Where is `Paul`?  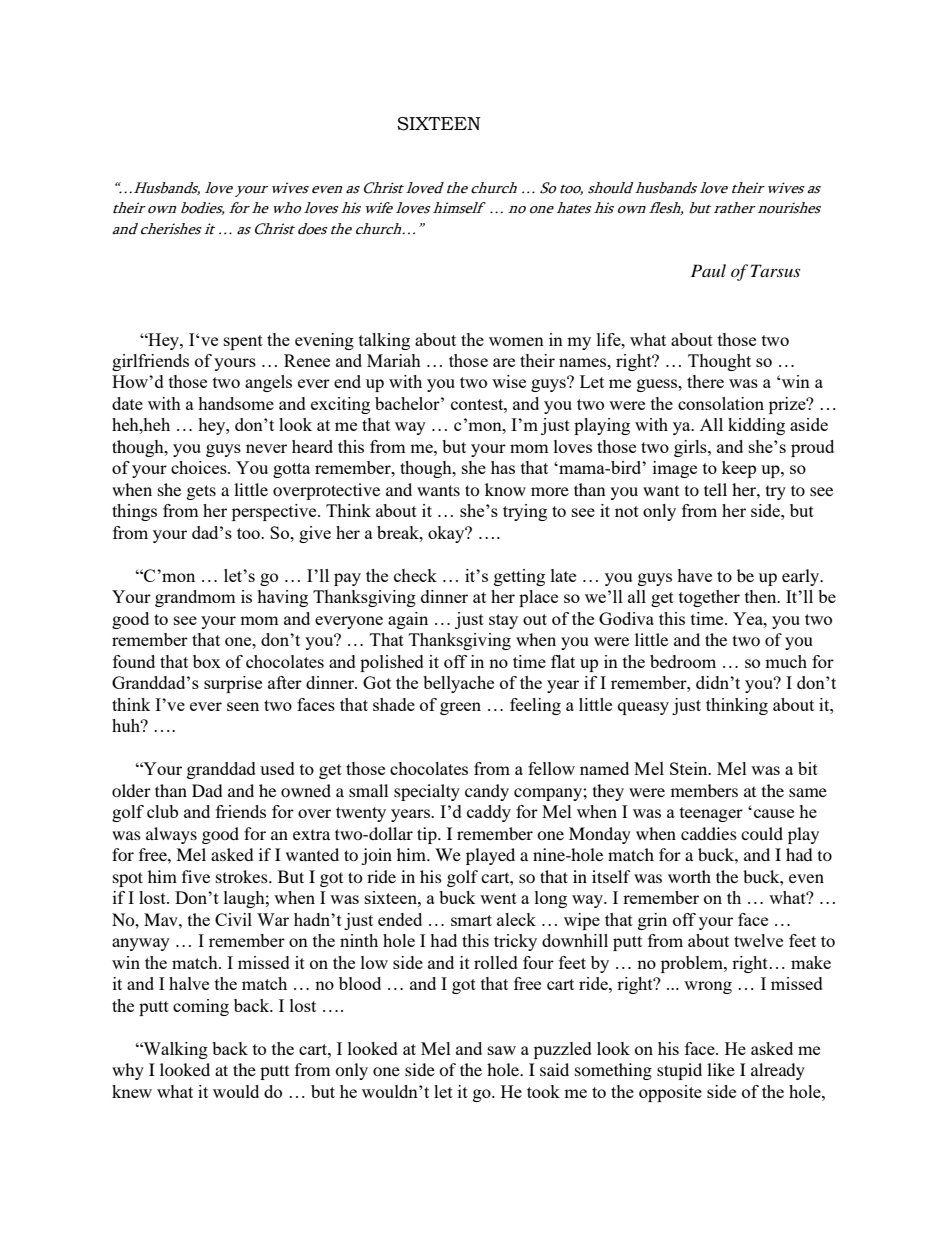
Paul is located at coordinates (708, 270).
